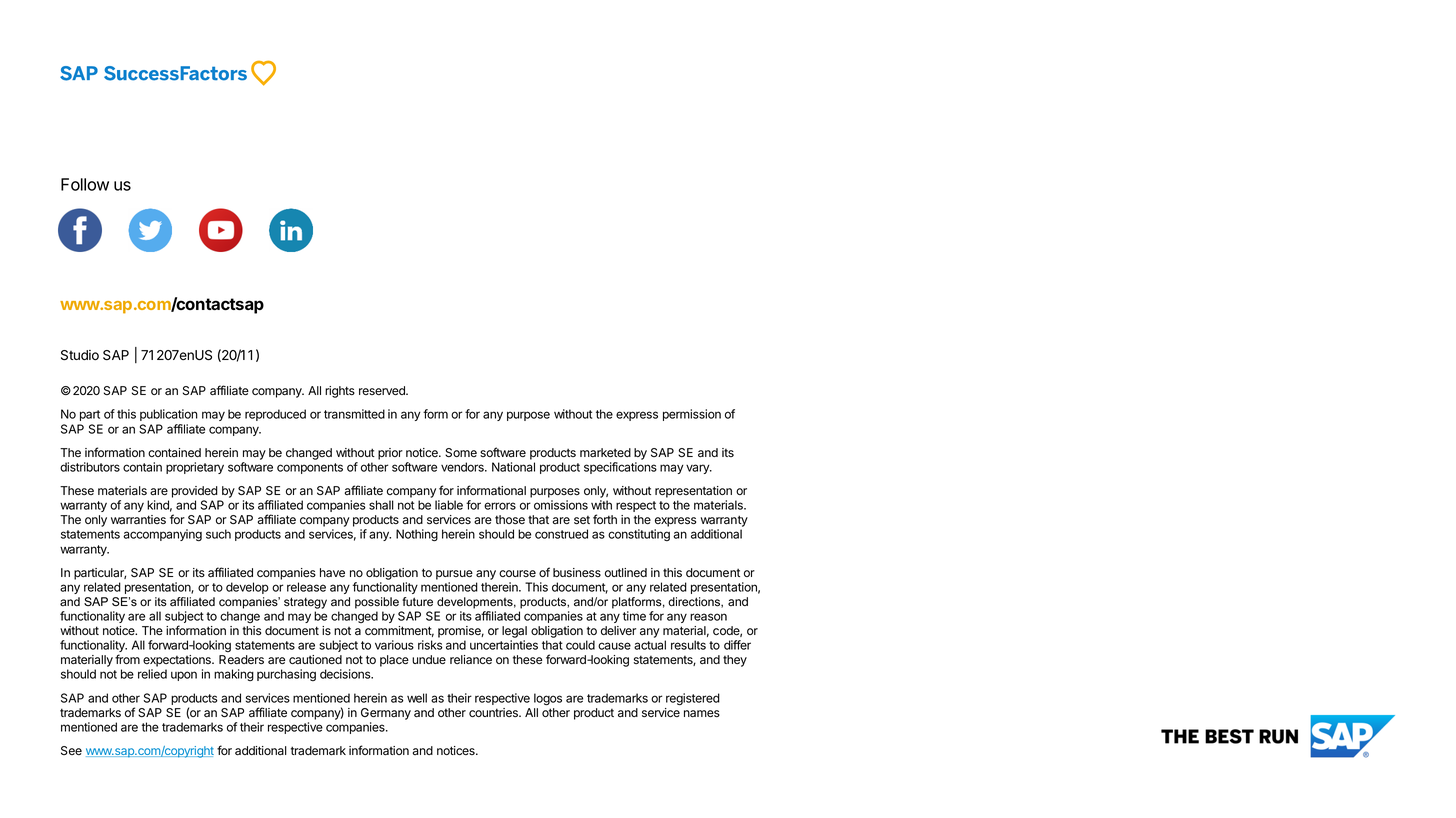 This page has height=818, width=1456. Describe the element at coordinates (620, 468) in the page. I see `specifications` at that location.
